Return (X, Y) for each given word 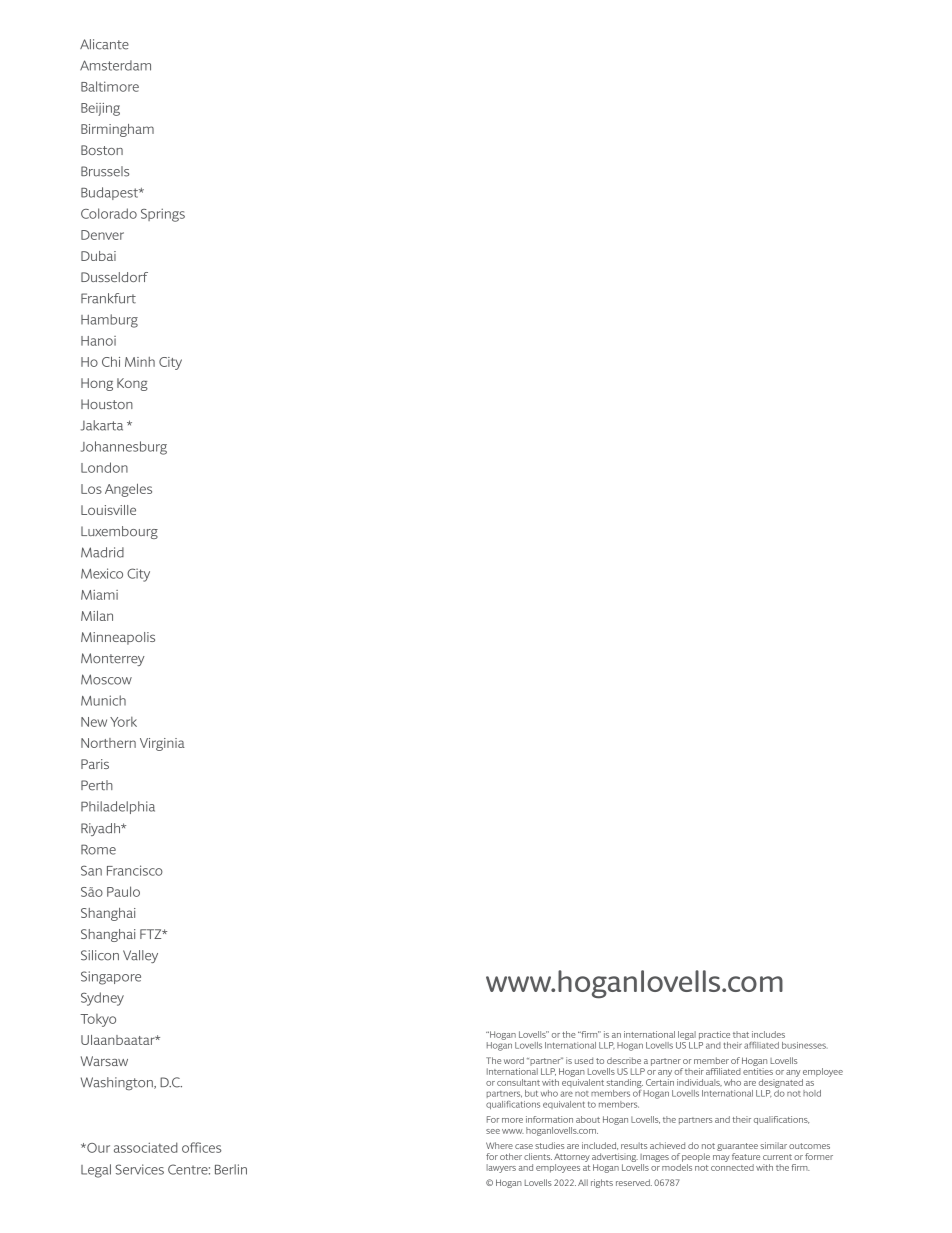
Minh (140, 362)
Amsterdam (115, 65)
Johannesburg (124, 448)
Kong (132, 384)
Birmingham (117, 130)
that (741, 1034)
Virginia (162, 744)
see (493, 1131)
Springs (163, 215)
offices (201, 1147)
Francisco (135, 870)
